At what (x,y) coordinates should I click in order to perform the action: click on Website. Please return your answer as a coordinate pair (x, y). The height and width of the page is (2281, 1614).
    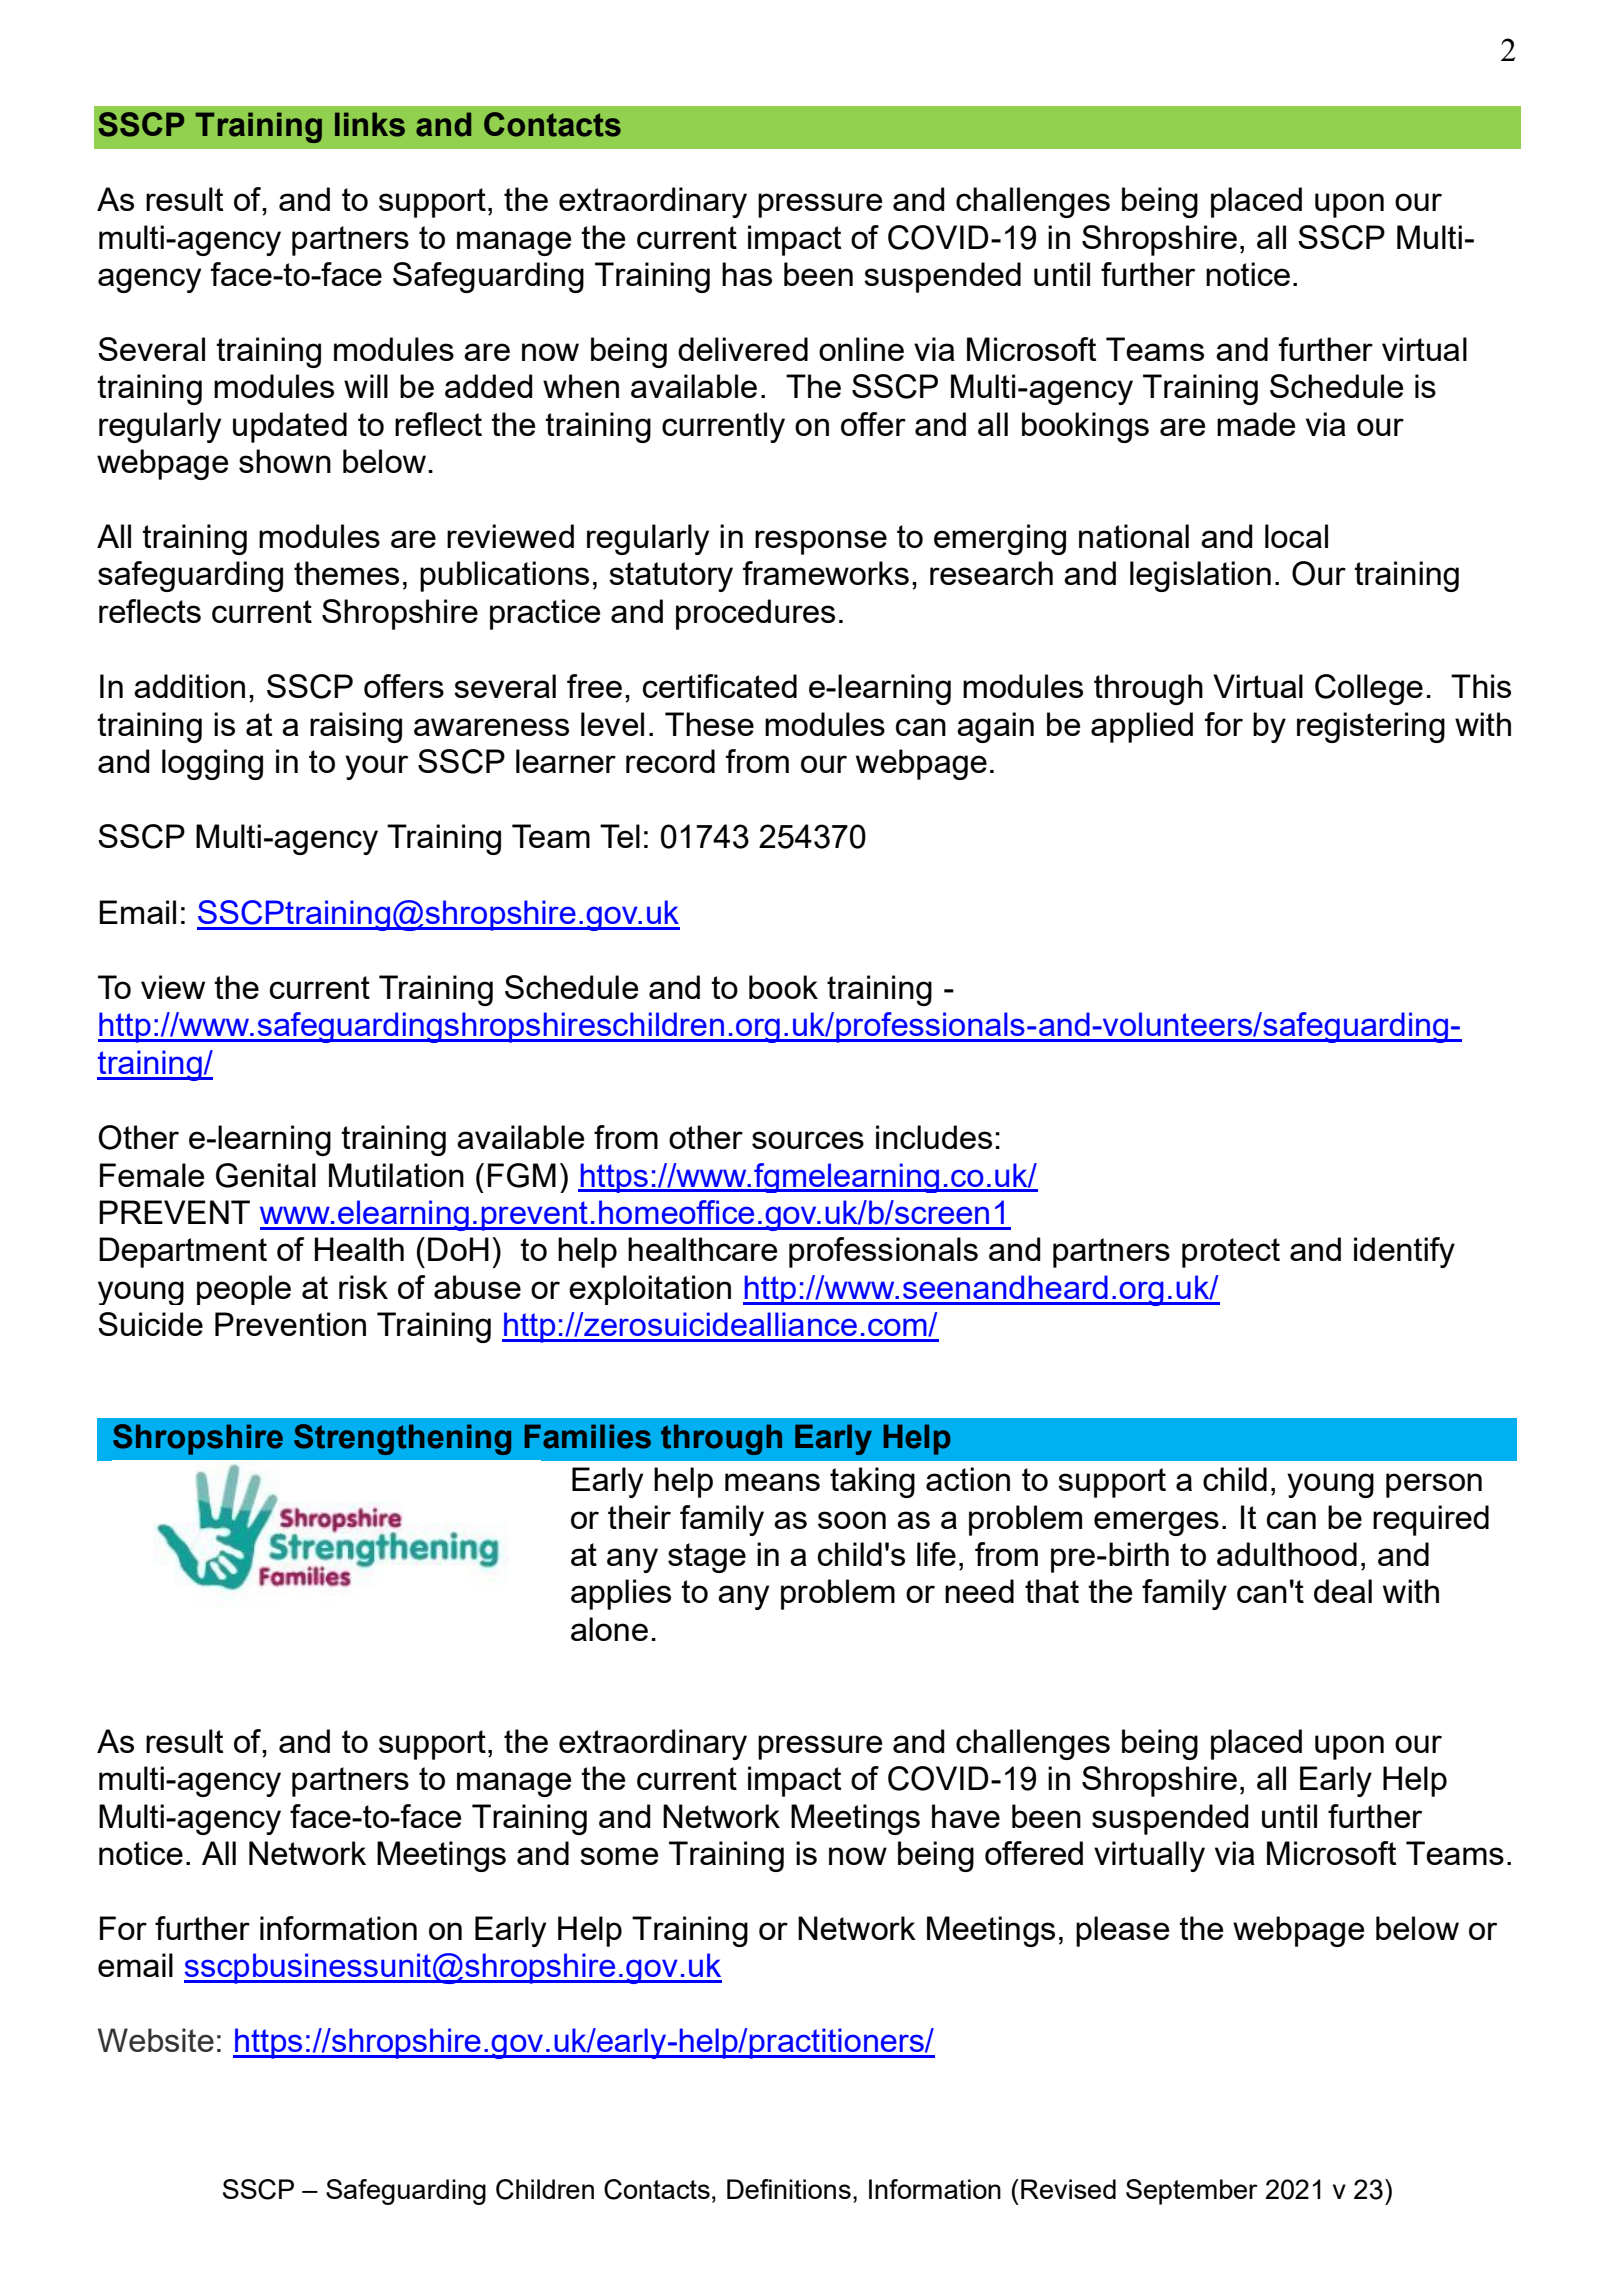
    Looking at the image, I should click on (156, 2040).
